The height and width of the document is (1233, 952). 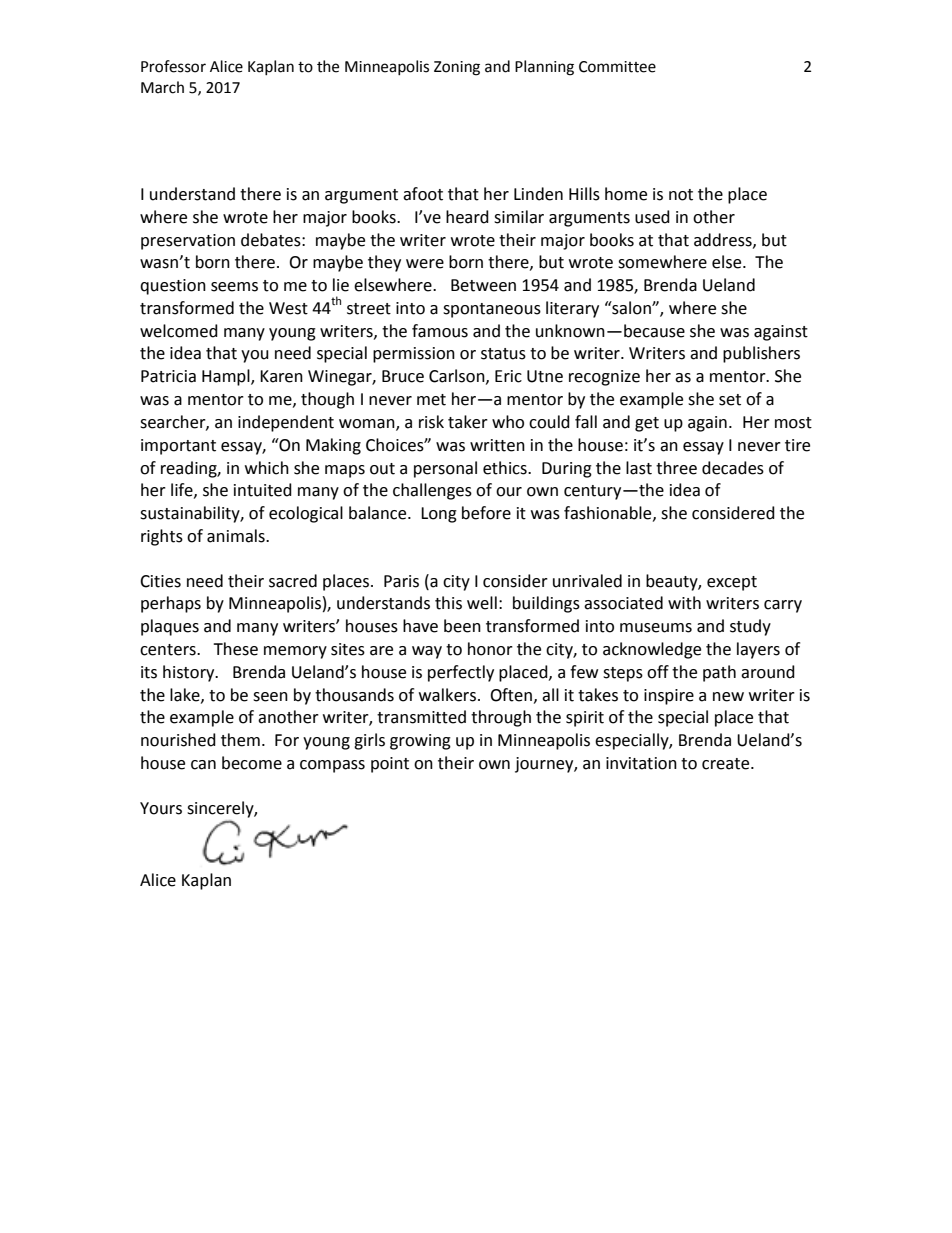 I want to click on perhaps, so click(x=171, y=604).
